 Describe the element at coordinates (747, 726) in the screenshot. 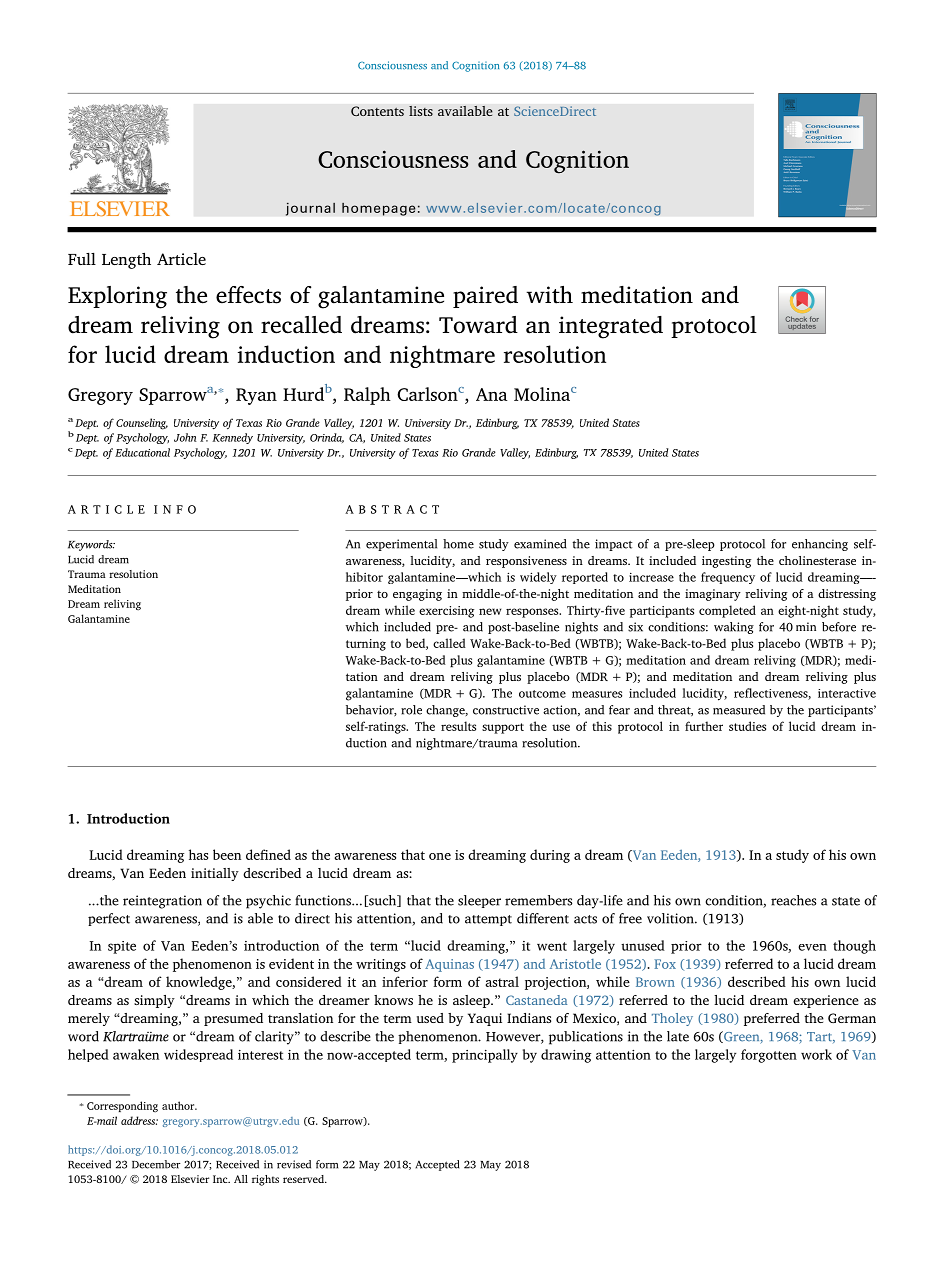

I see `studies` at that location.
